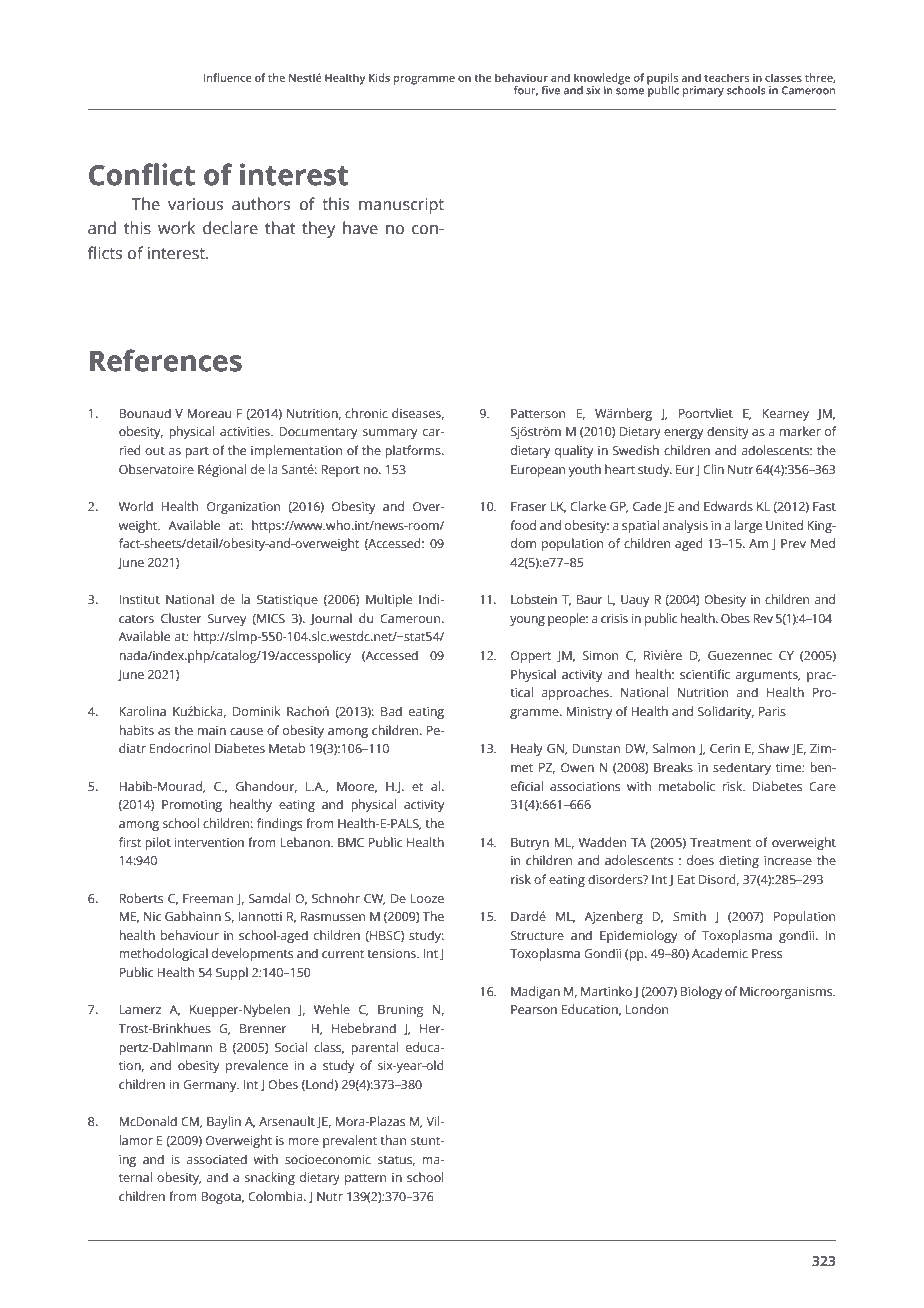 The image size is (924, 1308). I want to click on Bad, so click(391, 711).
